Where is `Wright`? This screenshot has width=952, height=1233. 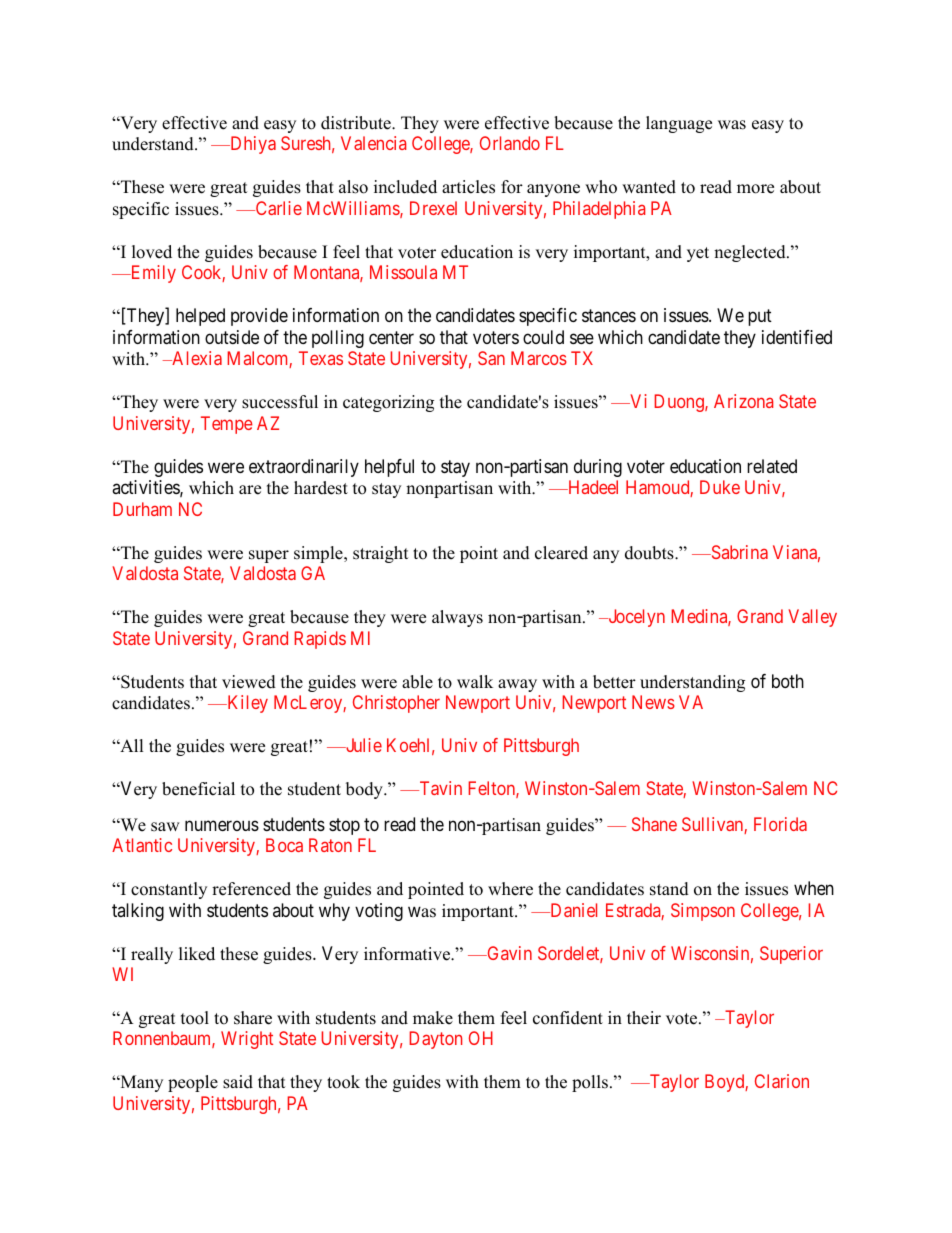
Wright is located at coordinates (247, 1040).
